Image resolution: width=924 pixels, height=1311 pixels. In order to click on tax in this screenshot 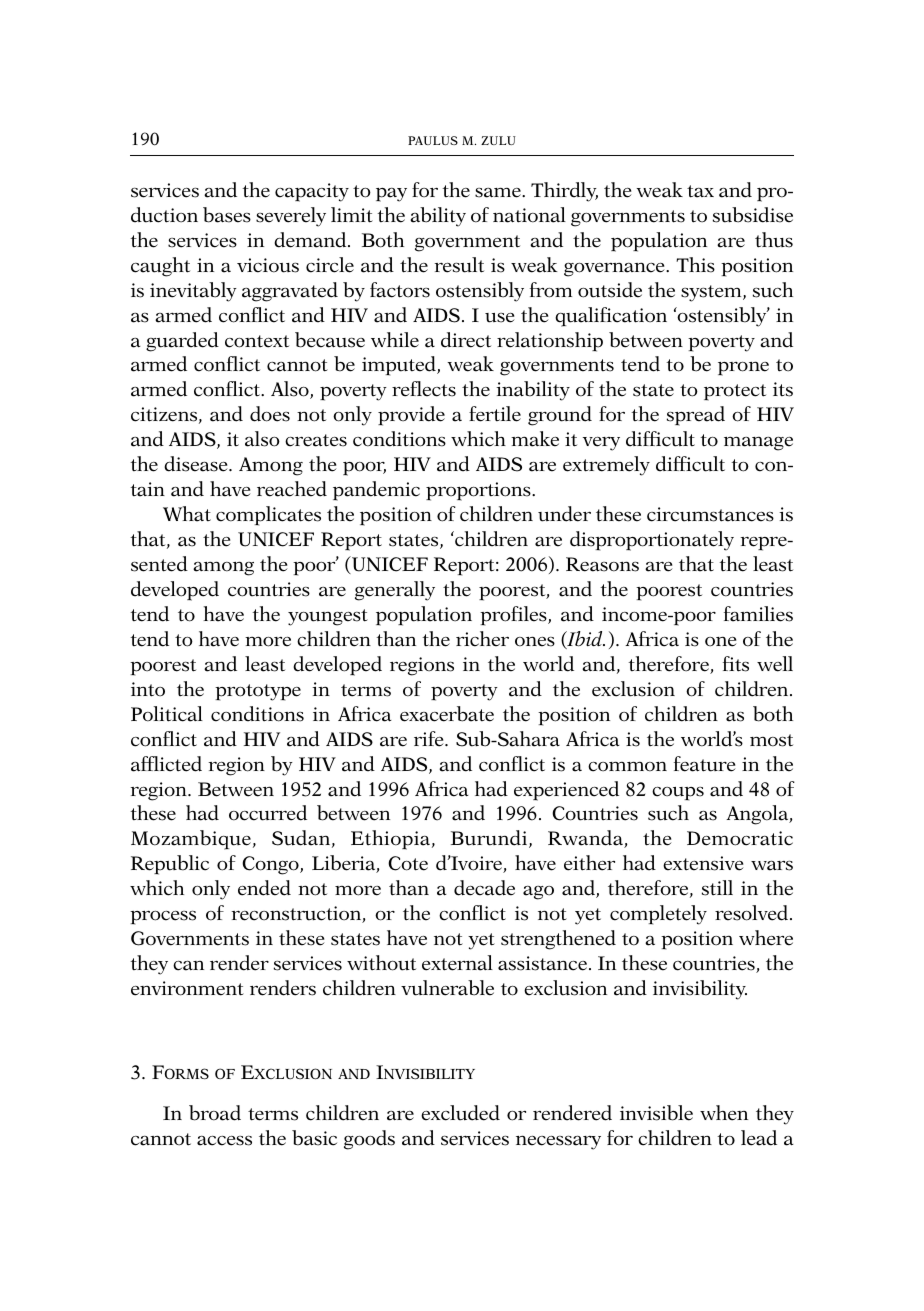, I will do `click(700, 191)`.
